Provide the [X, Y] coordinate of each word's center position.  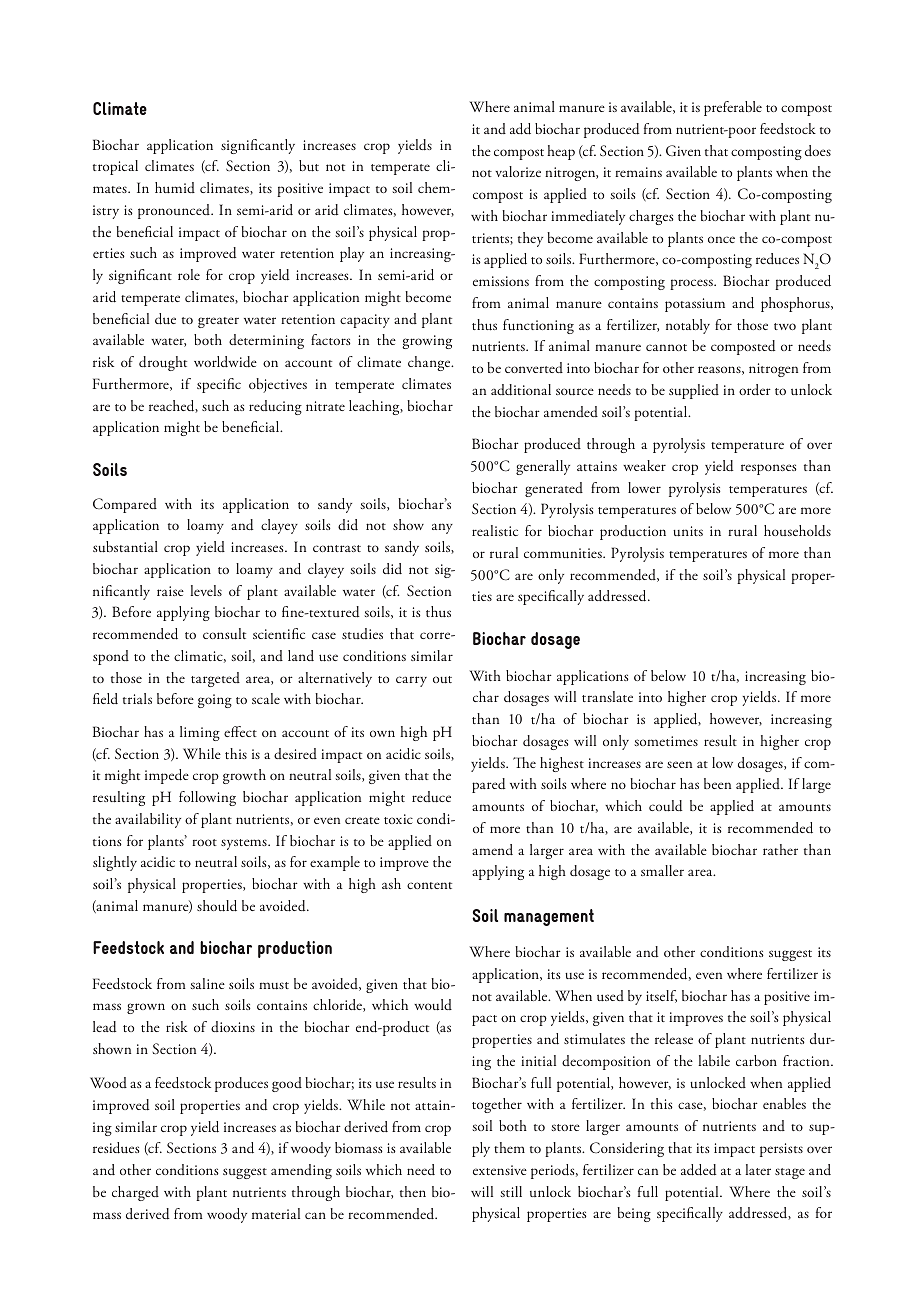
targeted [215, 679]
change [430, 363]
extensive [500, 1170]
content [429, 885]
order [755, 389]
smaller [662, 870]
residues [116, 1148]
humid [175, 187]
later [758, 1169]
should [217, 906]
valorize [518, 171]
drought [163, 363]
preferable [733, 108]
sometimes [666, 741]
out [442, 680]
